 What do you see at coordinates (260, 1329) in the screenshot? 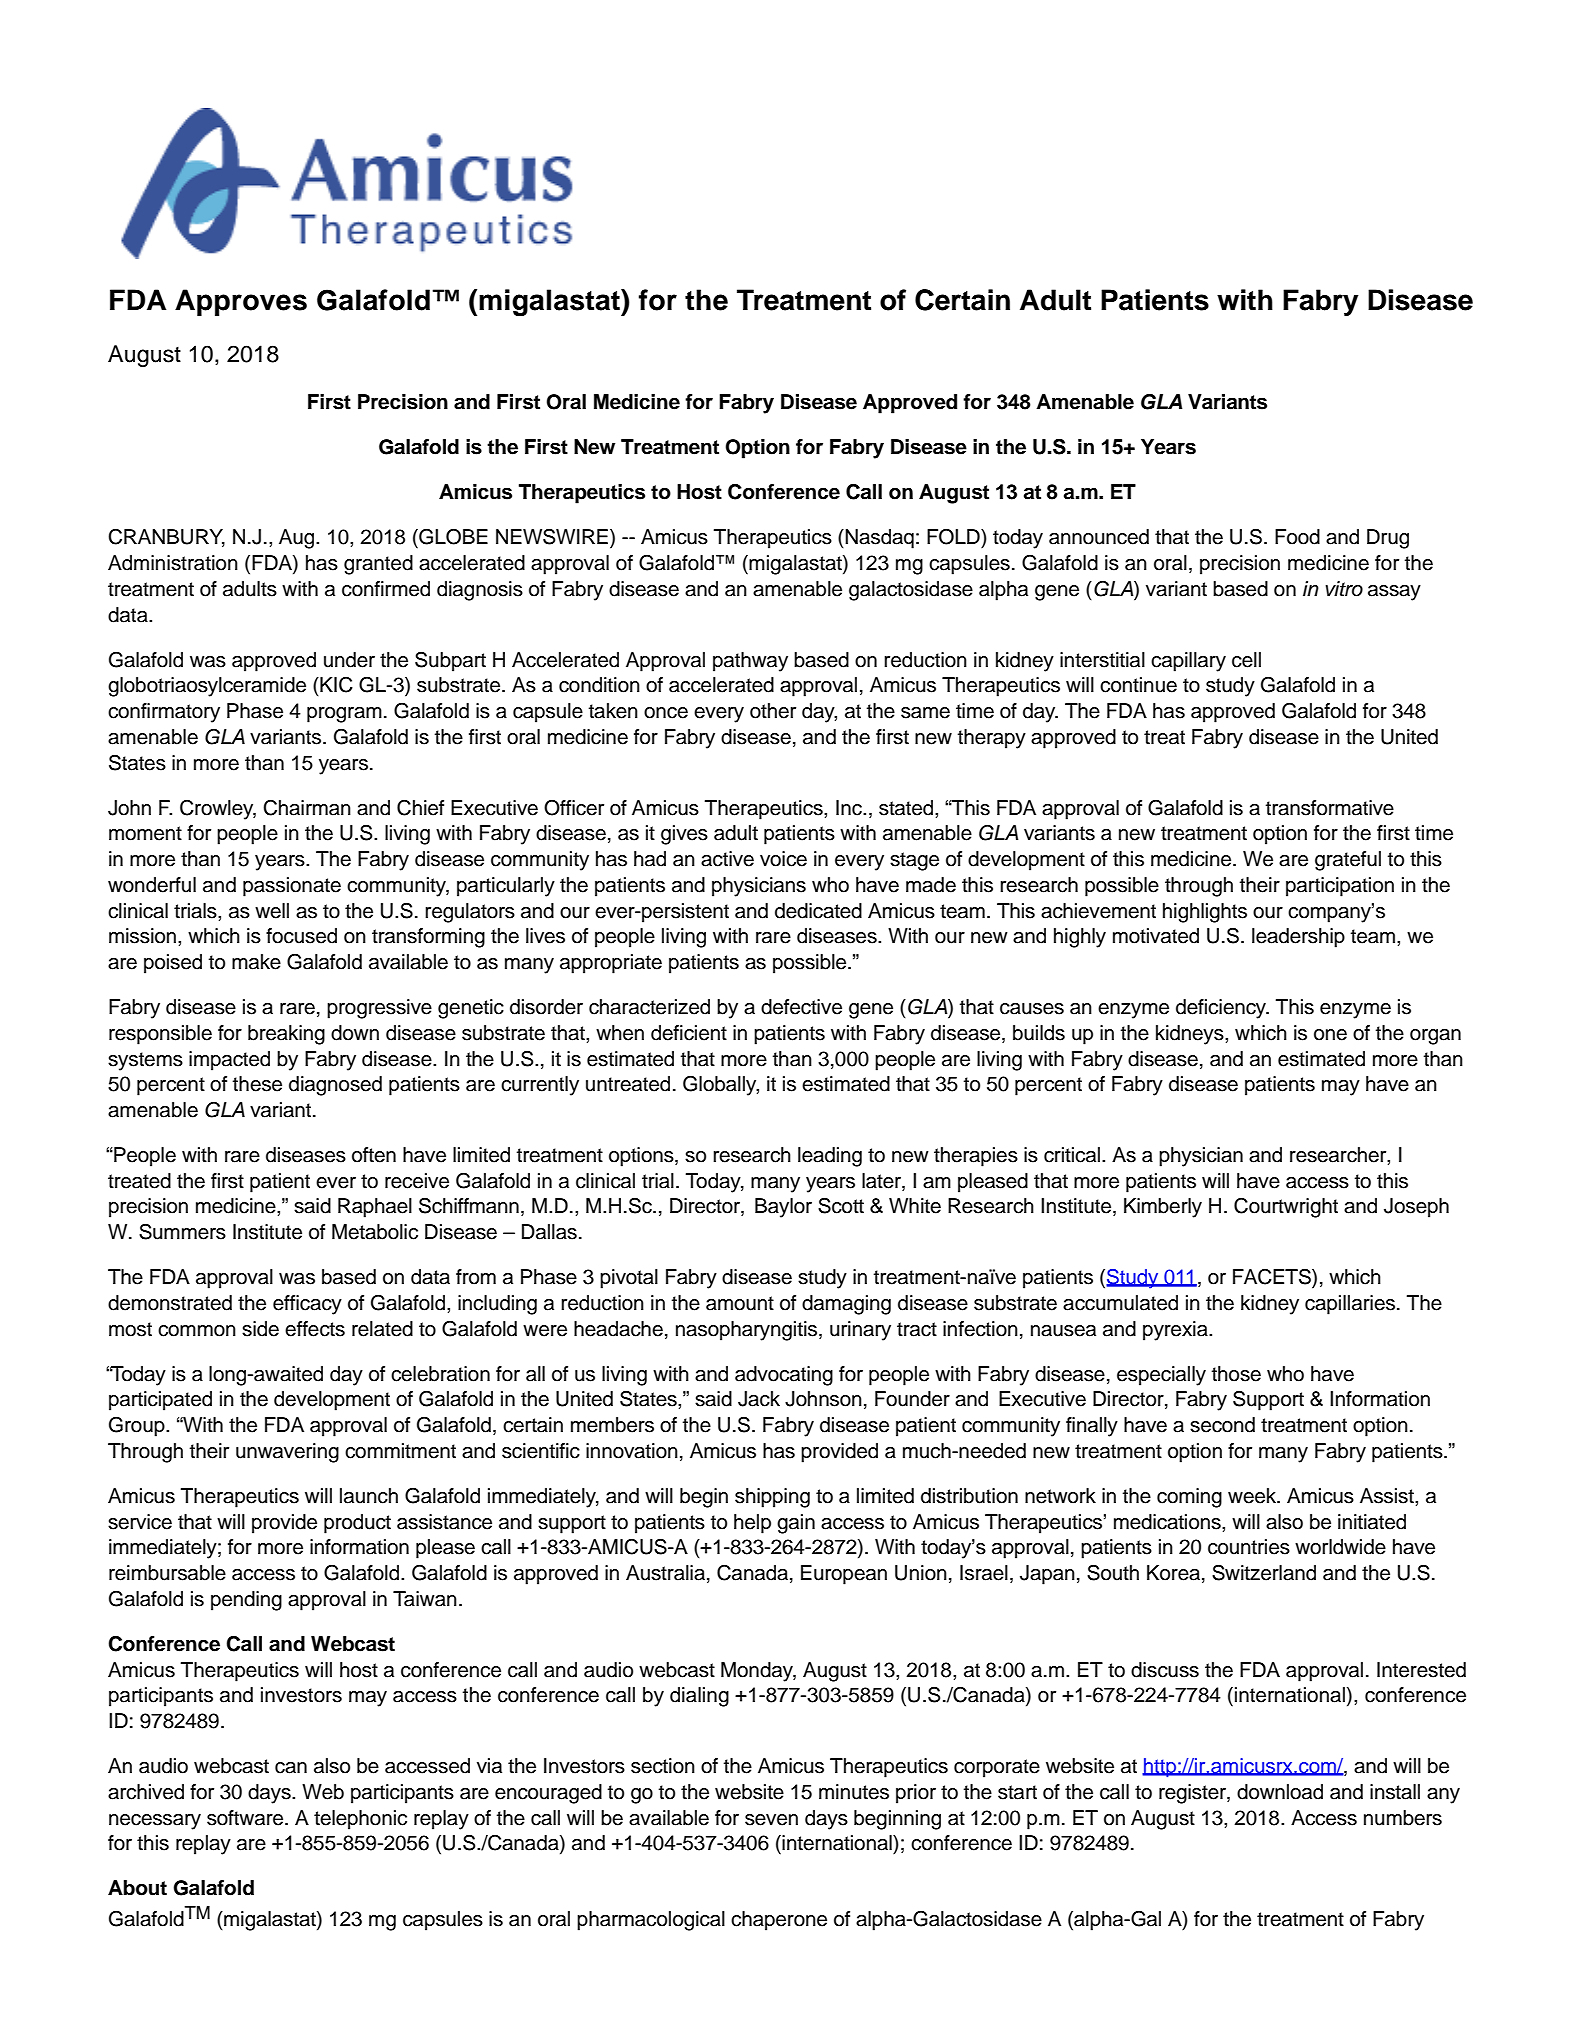
I see `side` at bounding box center [260, 1329].
